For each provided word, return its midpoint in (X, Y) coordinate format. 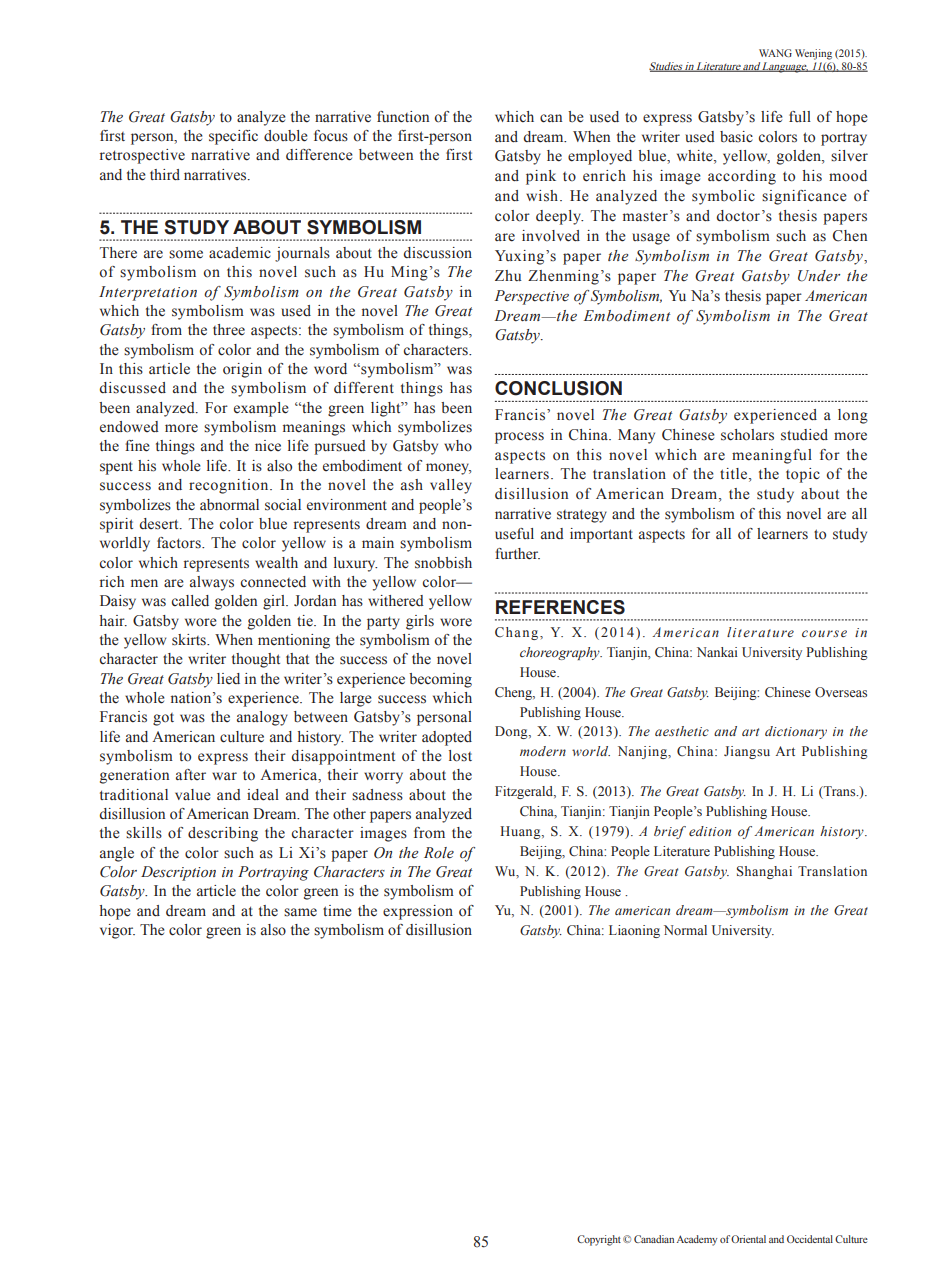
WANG (775, 53)
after (191, 774)
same (300, 912)
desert (160, 524)
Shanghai (764, 872)
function (403, 117)
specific (233, 137)
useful (514, 534)
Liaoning (634, 931)
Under (819, 276)
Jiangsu (747, 752)
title (735, 475)
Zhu (508, 275)
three (229, 330)
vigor (117, 931)
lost (460, 756)
